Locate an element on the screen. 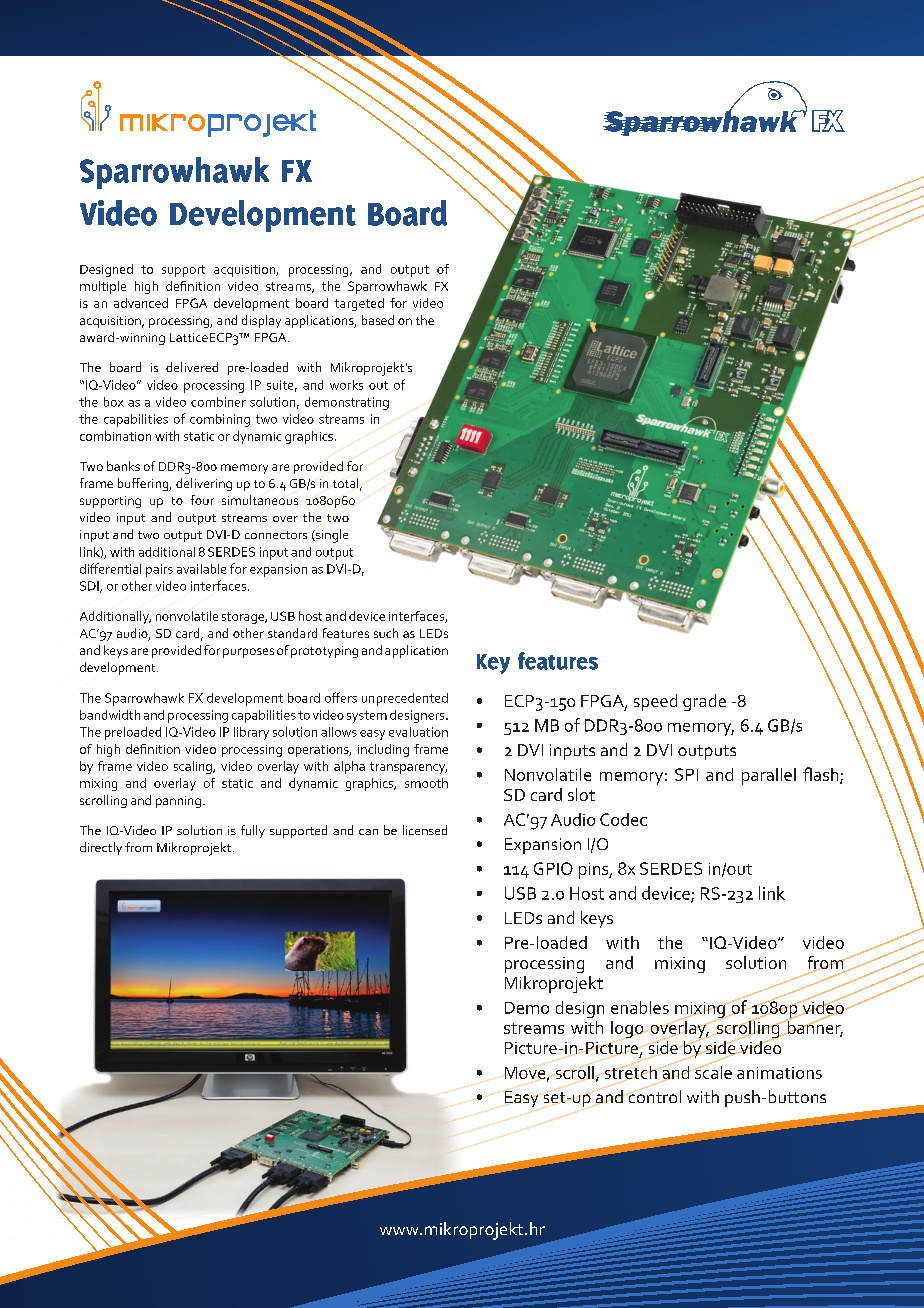 The width and height of the screenshot is (924, 1308). bandwidth is located at coordinates (110, 715).
